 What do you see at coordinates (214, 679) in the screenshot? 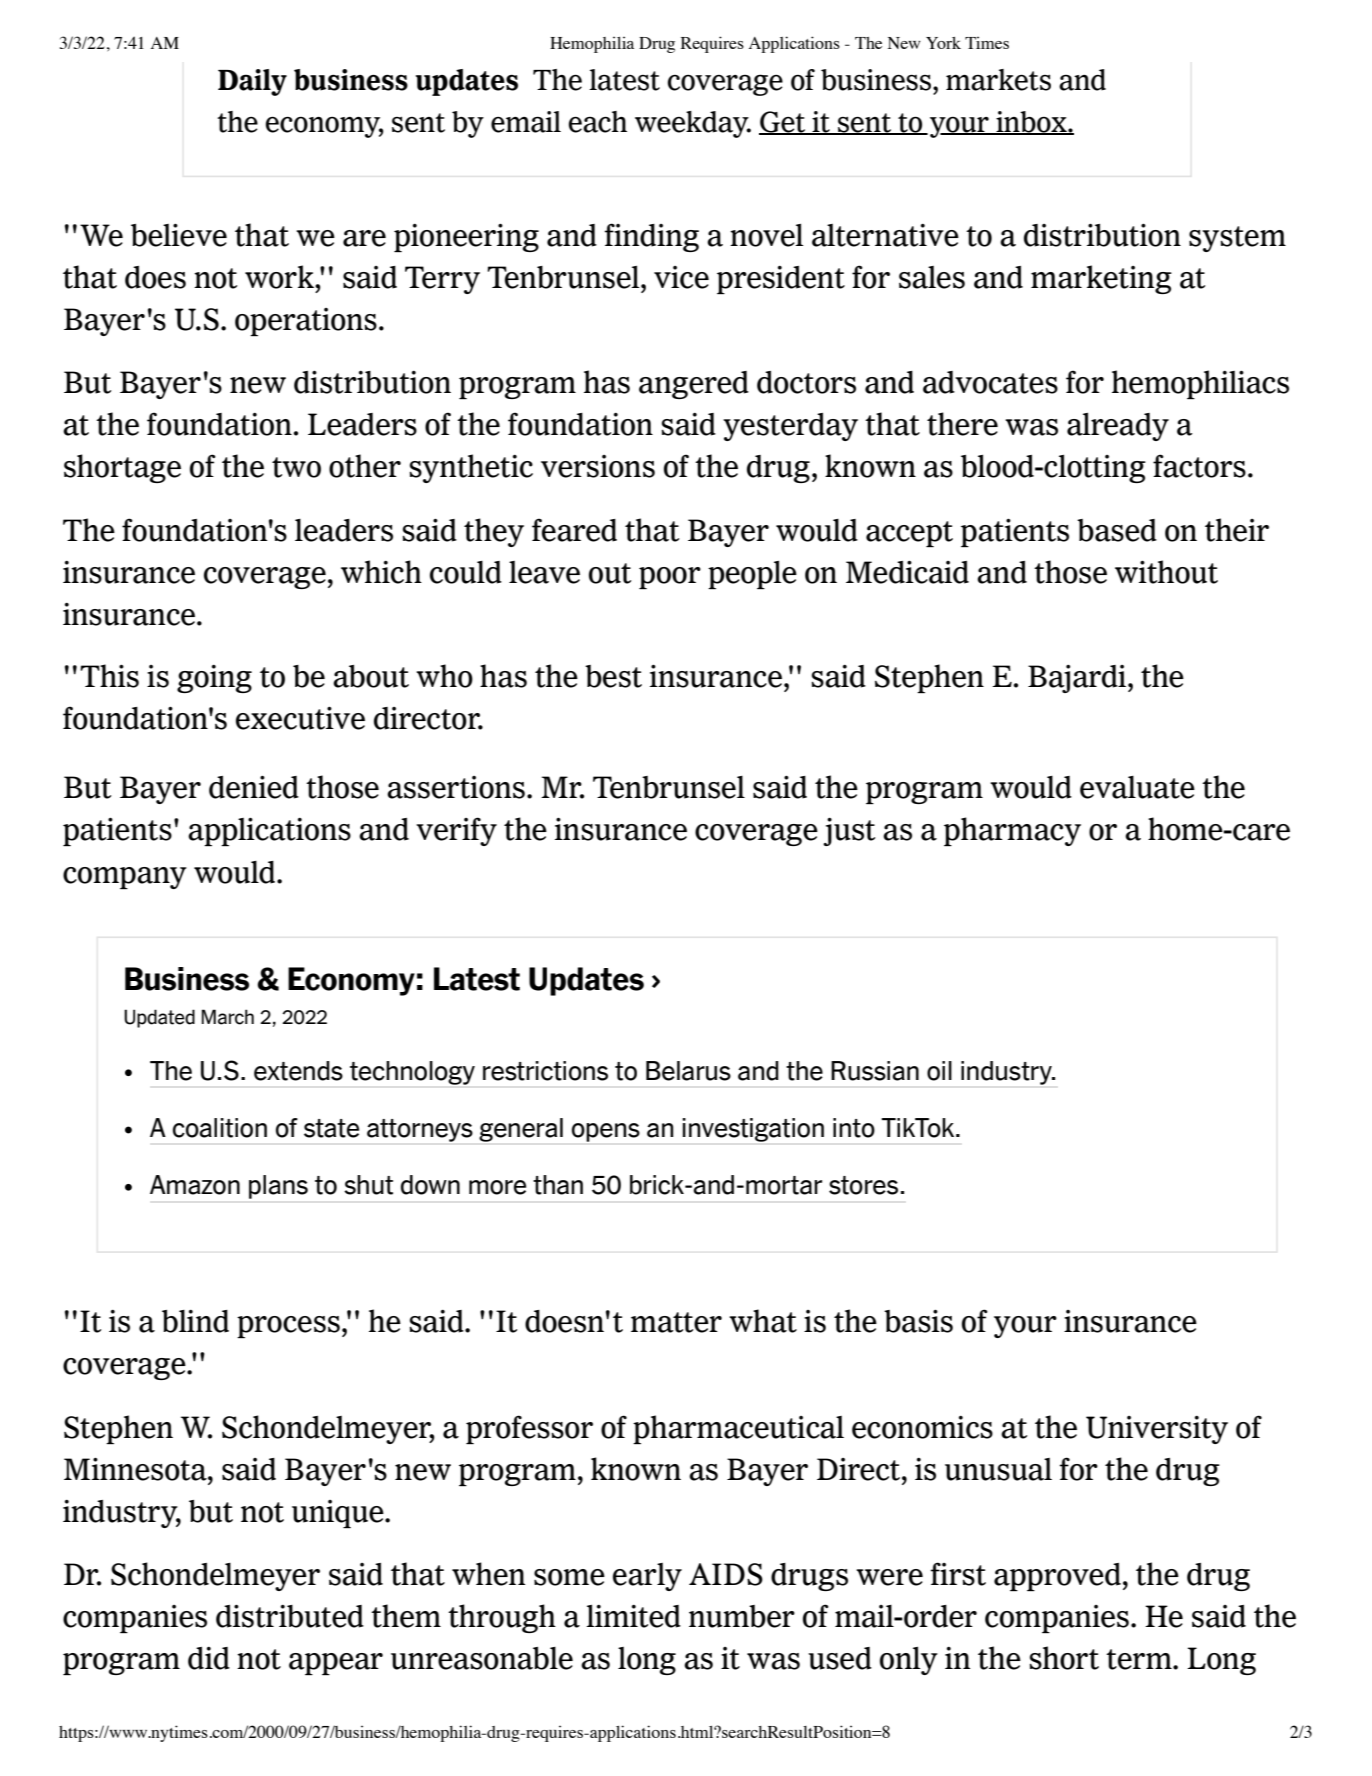
I see `going` at bounding box center [214, 679].
